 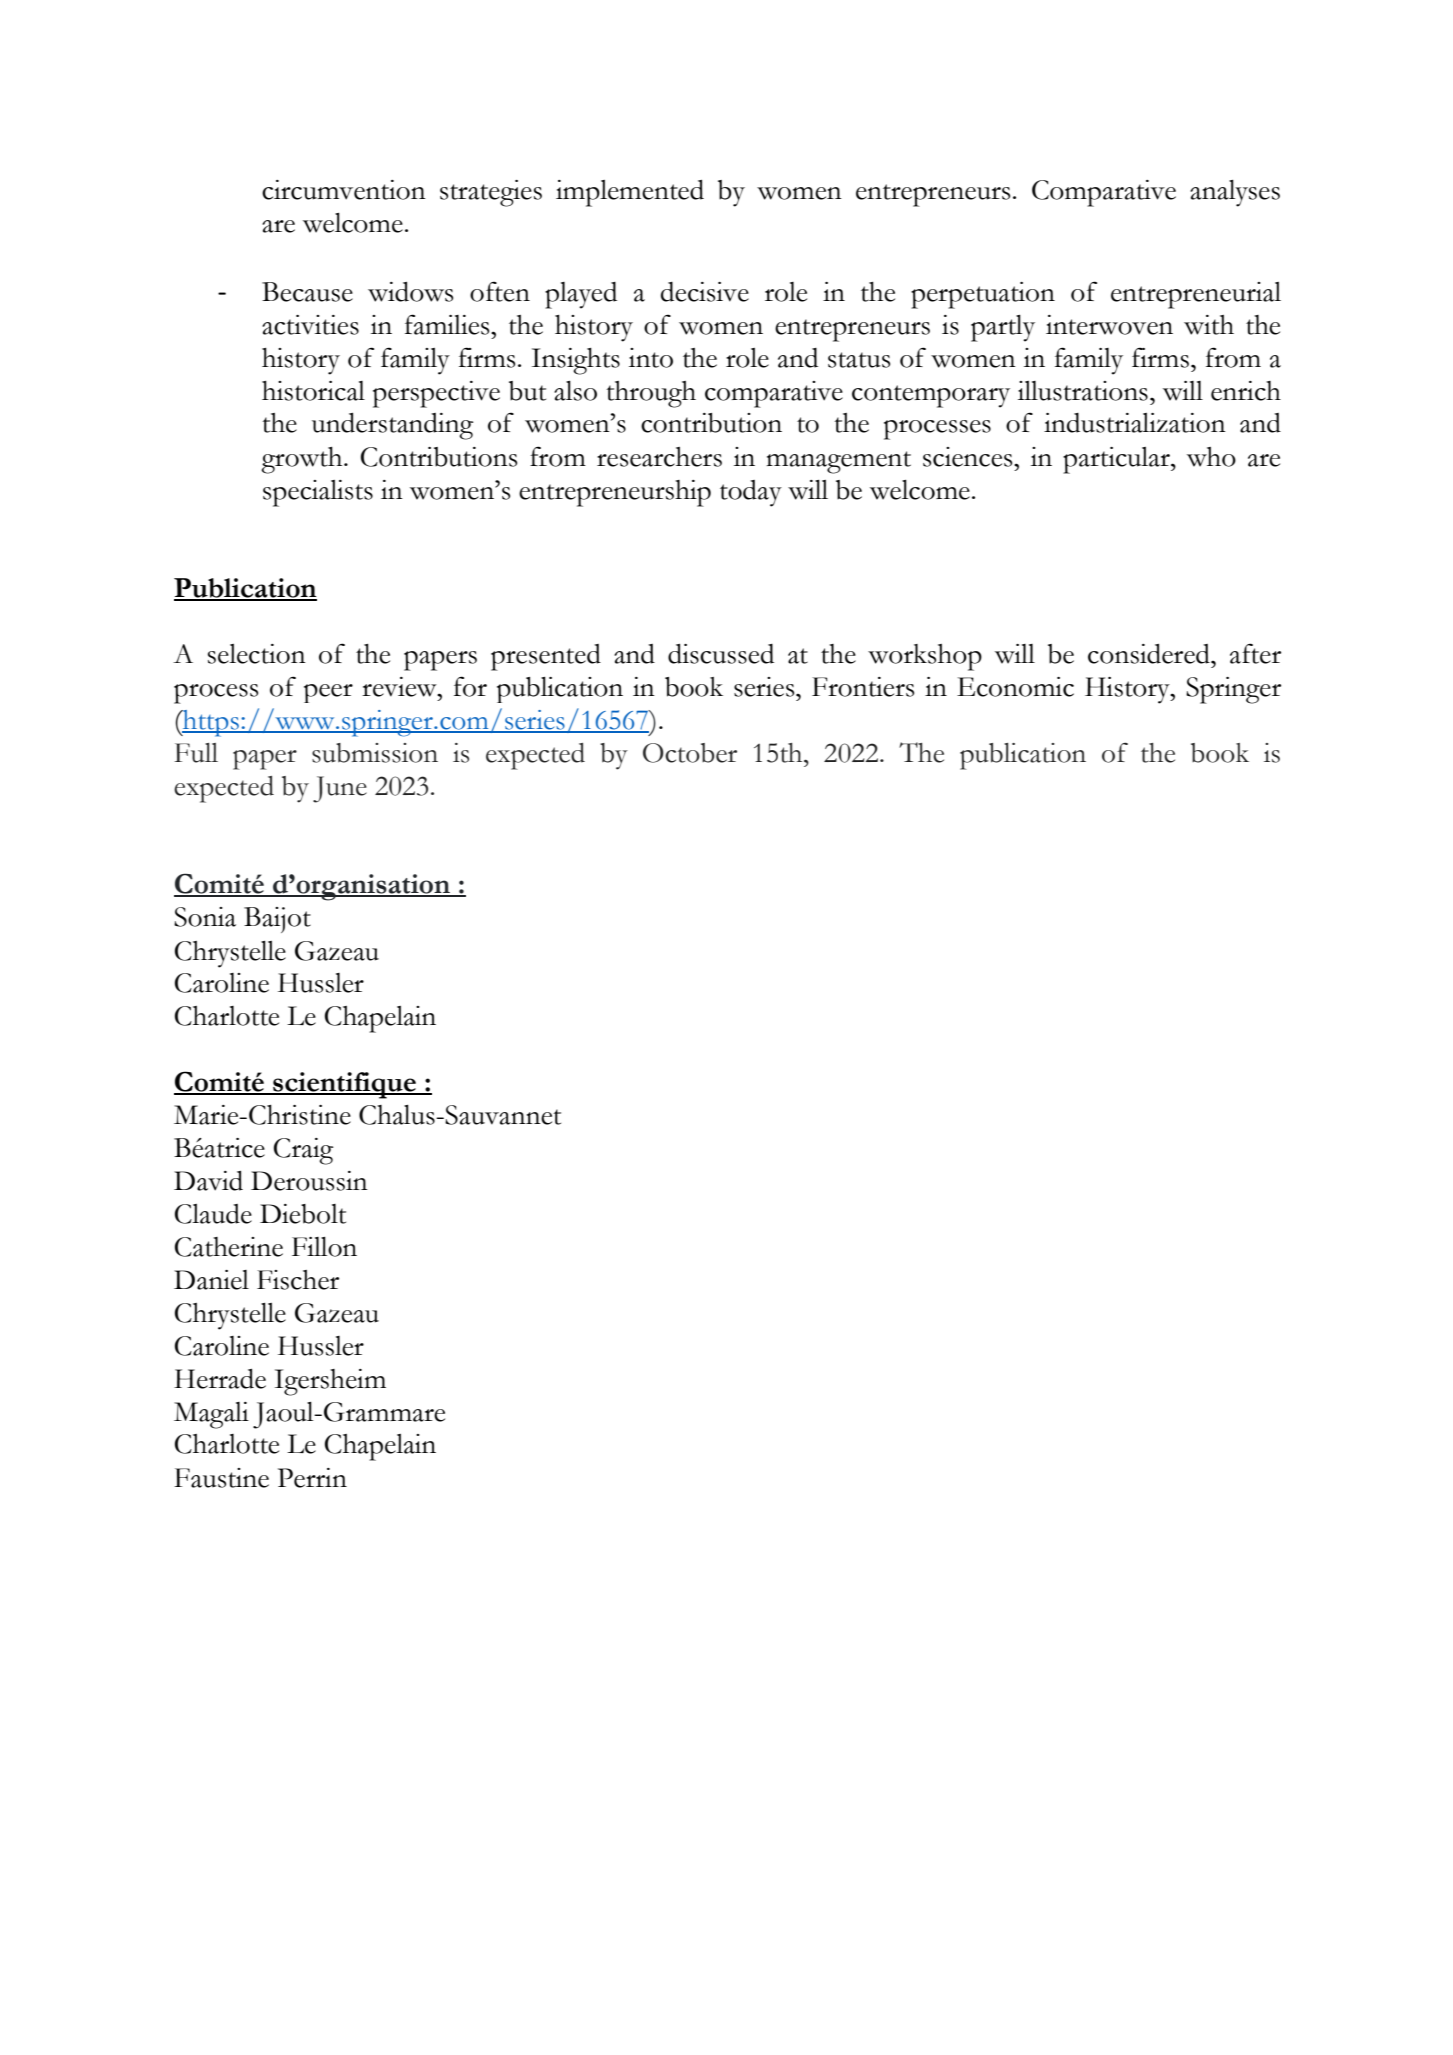 I want to click on circumvention, so click(x=344, y=190).
